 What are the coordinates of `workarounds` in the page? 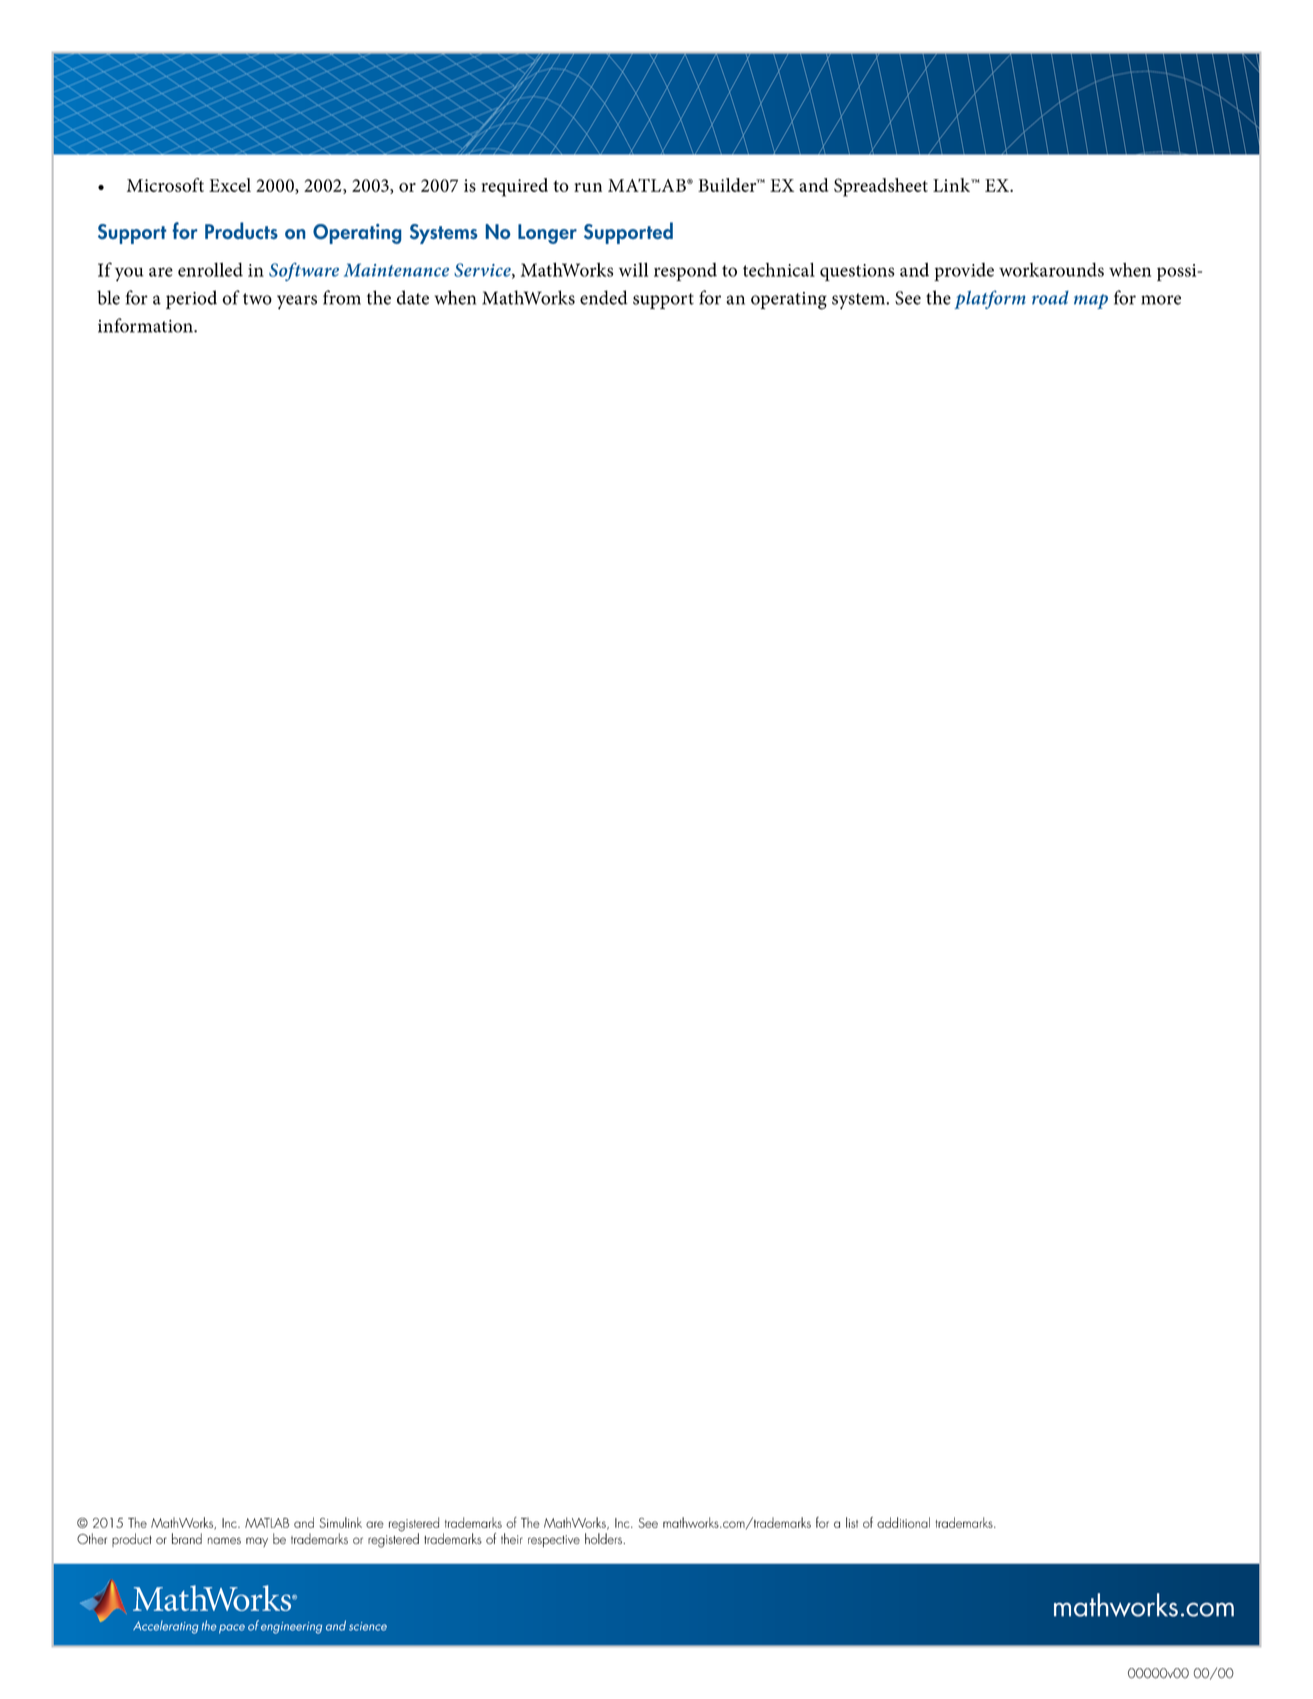 It's located at (1051, 269).
